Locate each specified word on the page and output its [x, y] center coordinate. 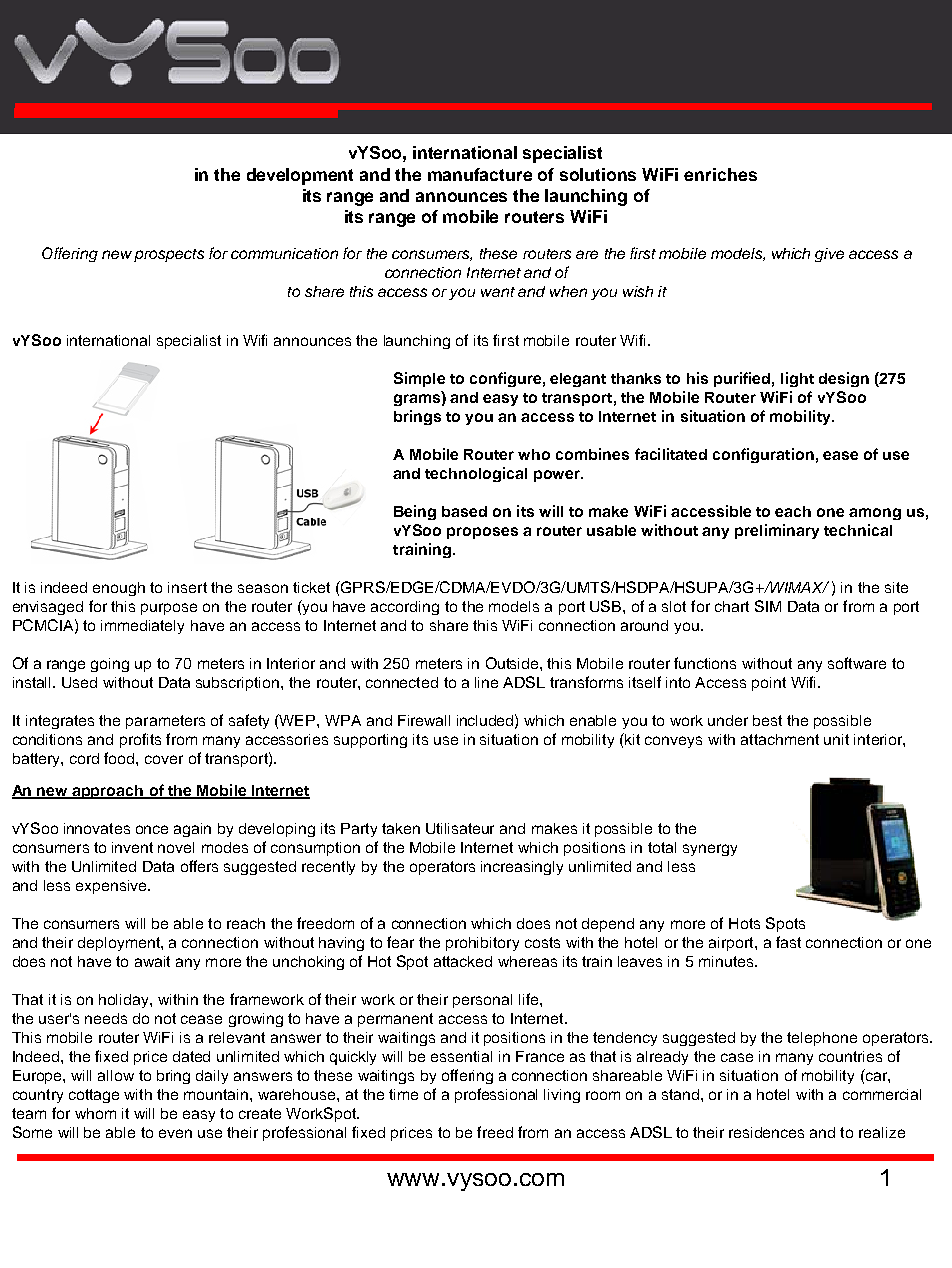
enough [119, 589]
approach [108, 792]
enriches [720, 174]
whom [95, 1113]
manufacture [480, 174]
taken [401, 828]
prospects [169, 255]
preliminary [777, 531]
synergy [710, 850]
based [464, 511]
